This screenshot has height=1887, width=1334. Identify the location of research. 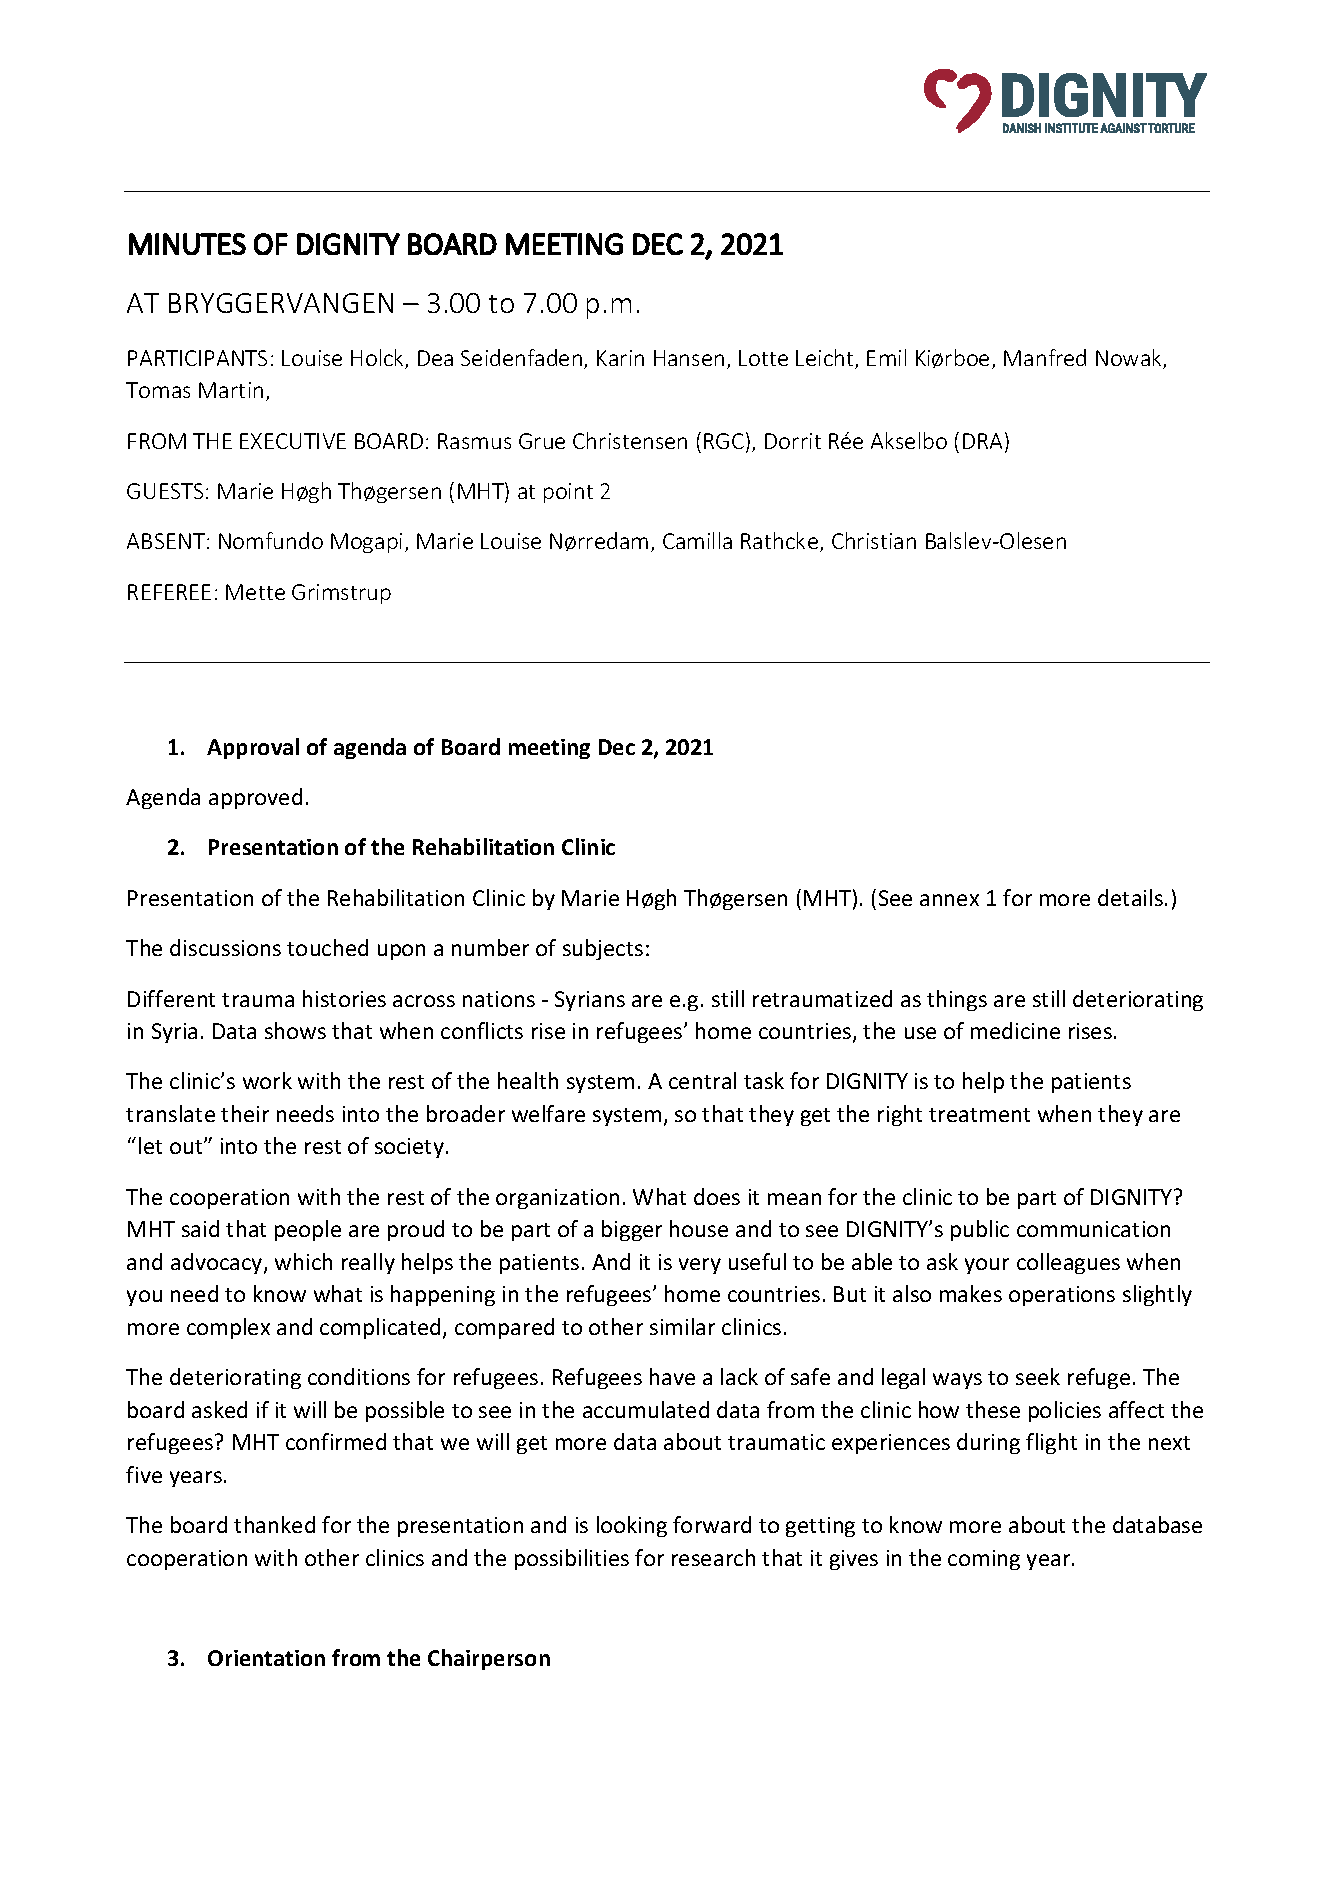
(713, 1557).
